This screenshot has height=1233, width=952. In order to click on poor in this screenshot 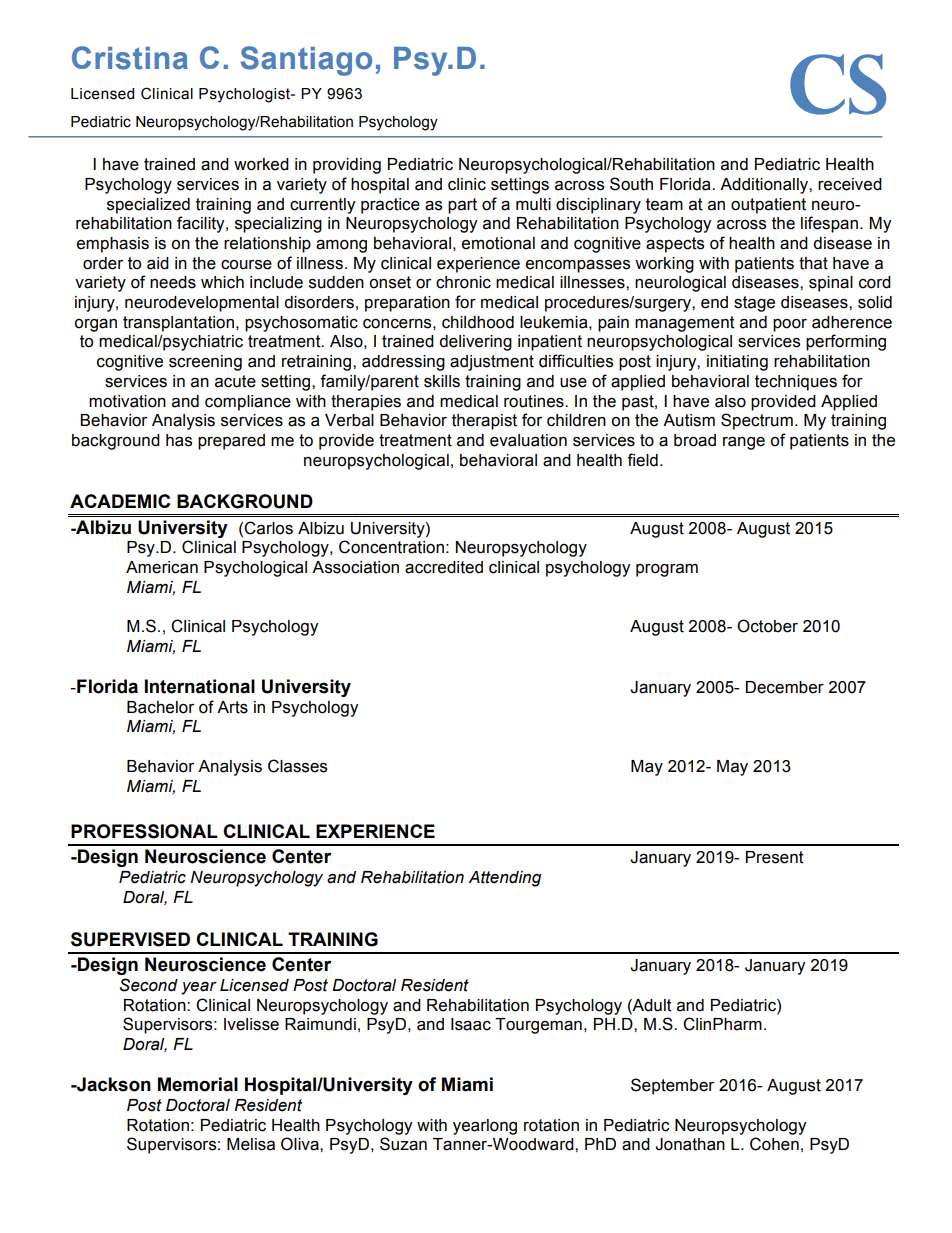, I will do `click(790, 325)`.
